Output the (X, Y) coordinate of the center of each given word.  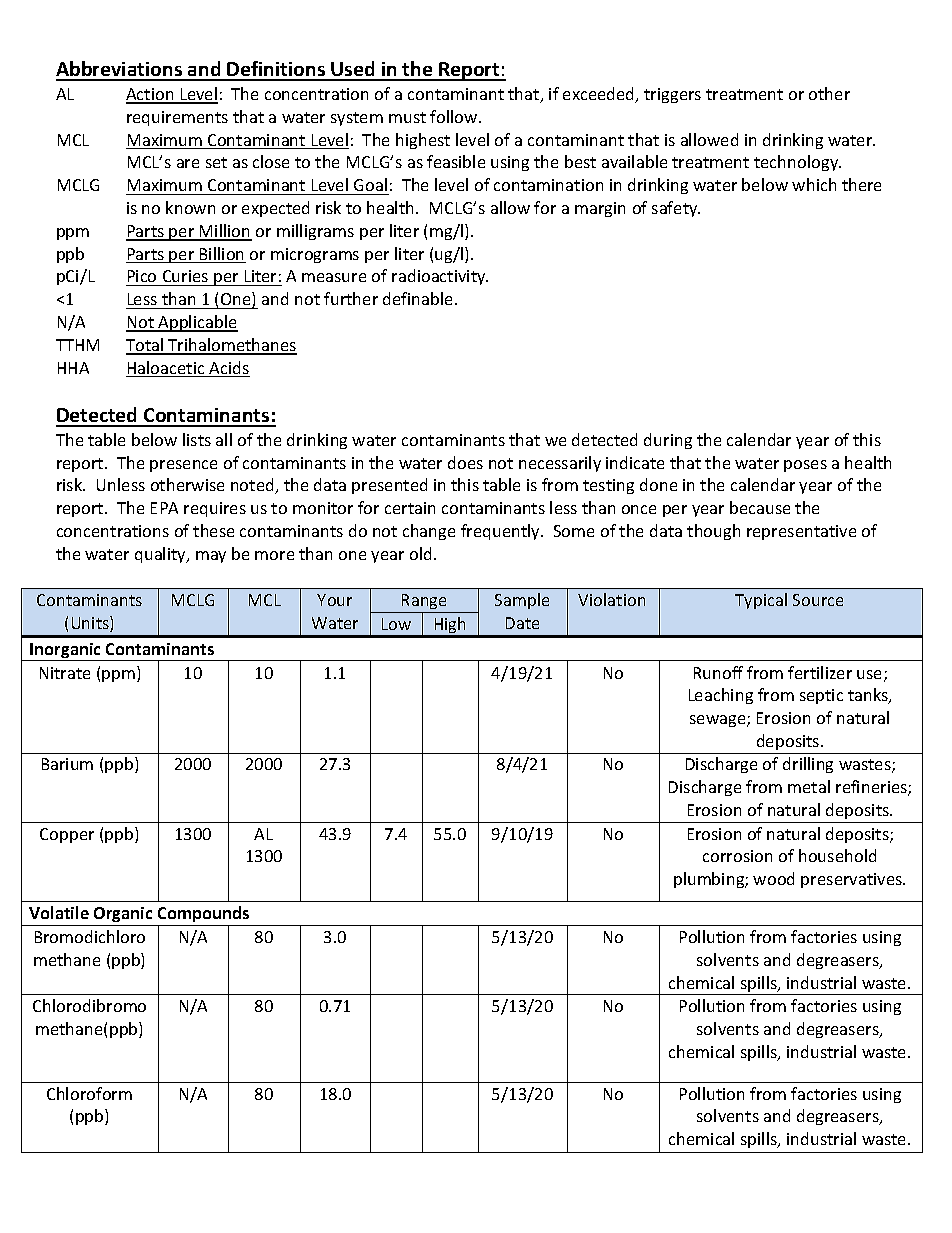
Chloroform (89, 1093)
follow (455, 116)
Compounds (204, 916)
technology (797, 163)
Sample (522, 601)
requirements (177, 118)
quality (161, 555)
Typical (761, 601)
